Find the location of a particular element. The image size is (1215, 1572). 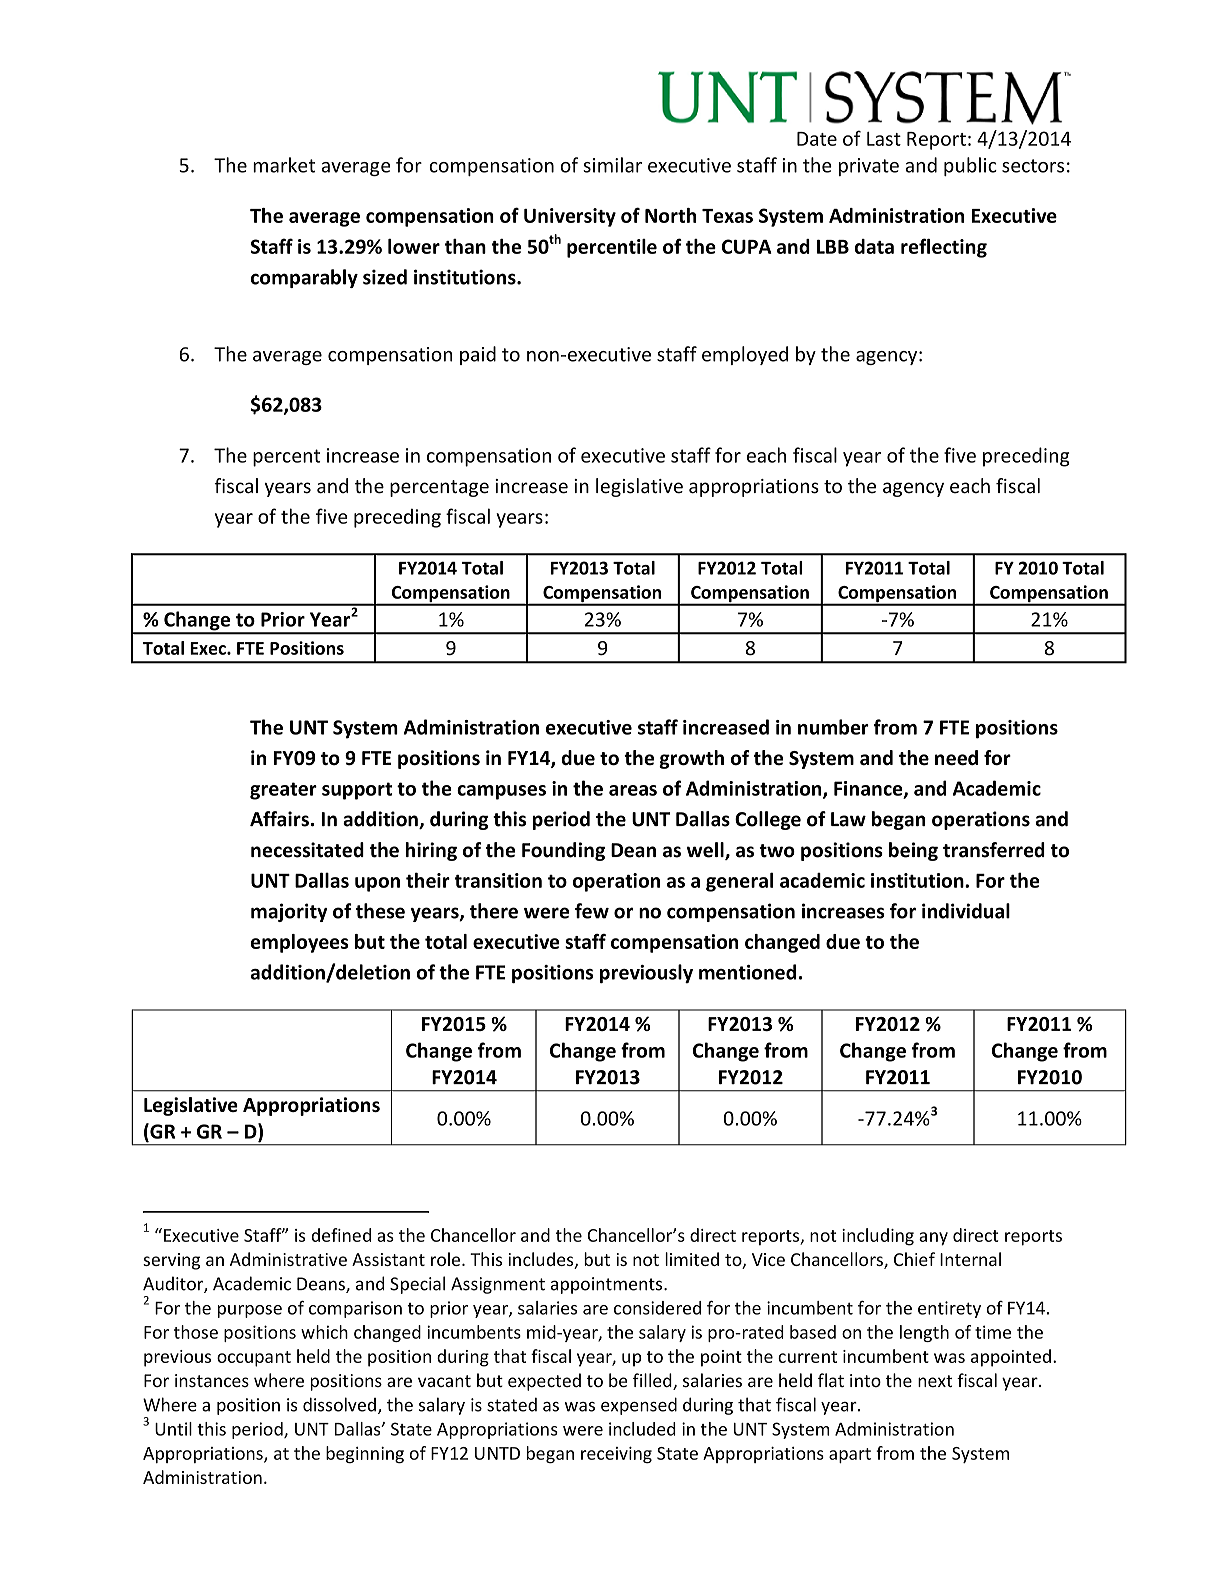

need is located at coordinates (956, 758).
